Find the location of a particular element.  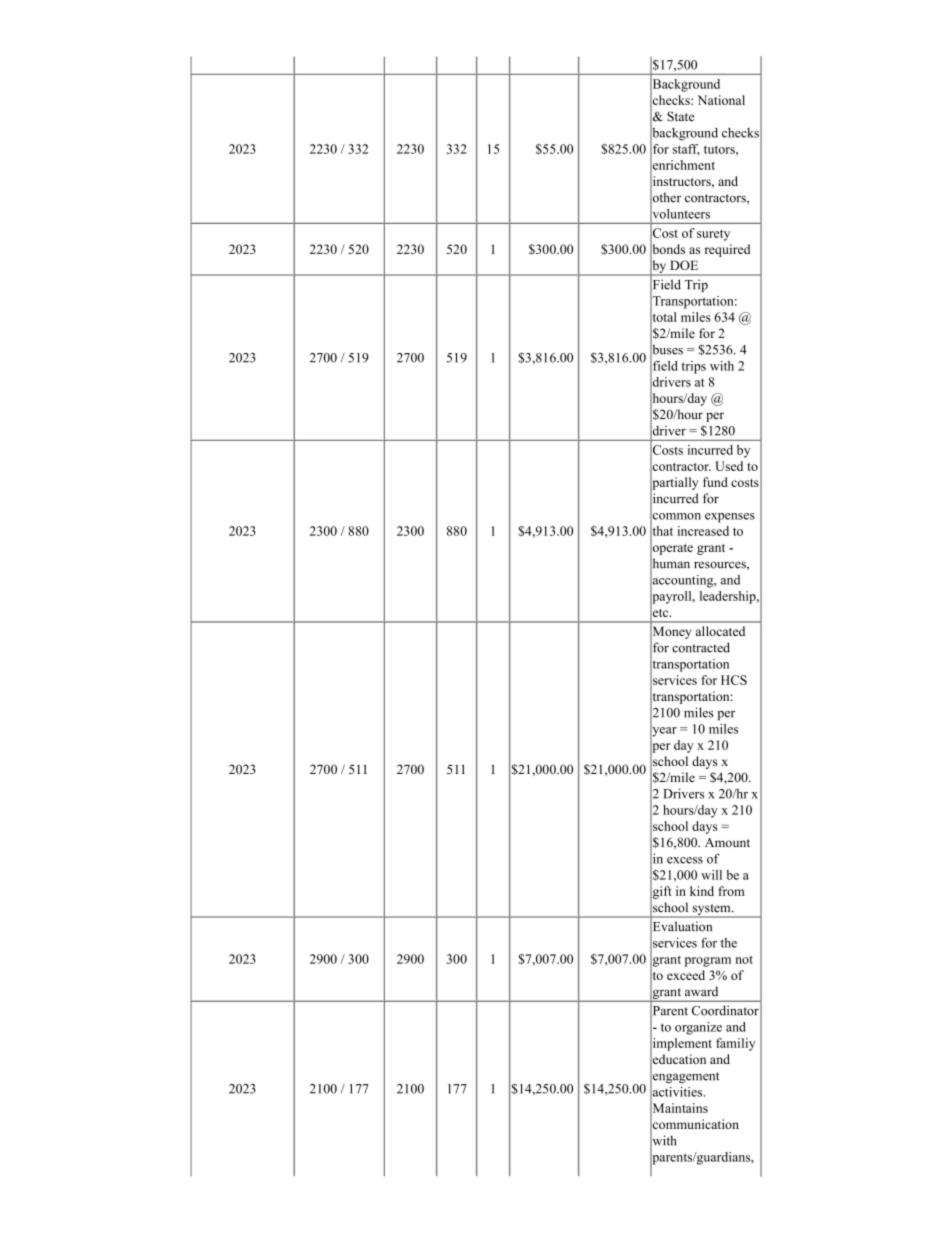

exceed is located at coordinates (686, 975).
